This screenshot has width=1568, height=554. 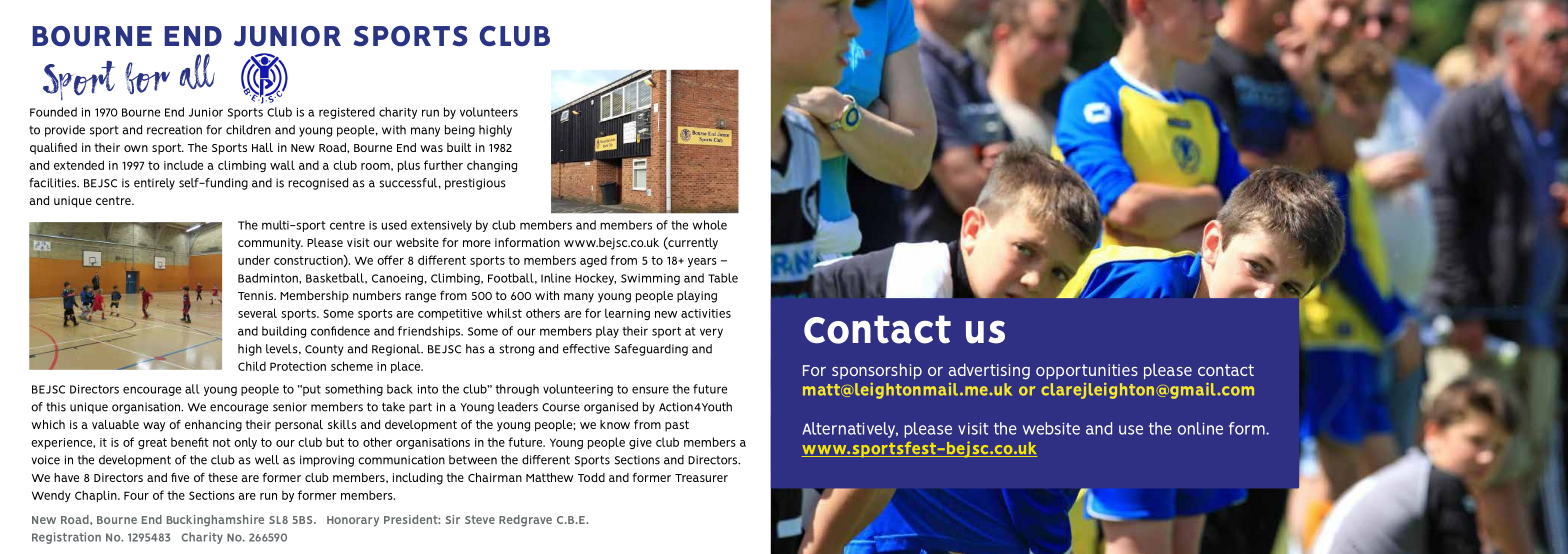 I want to click on learning, so click(x=627, y=314).
